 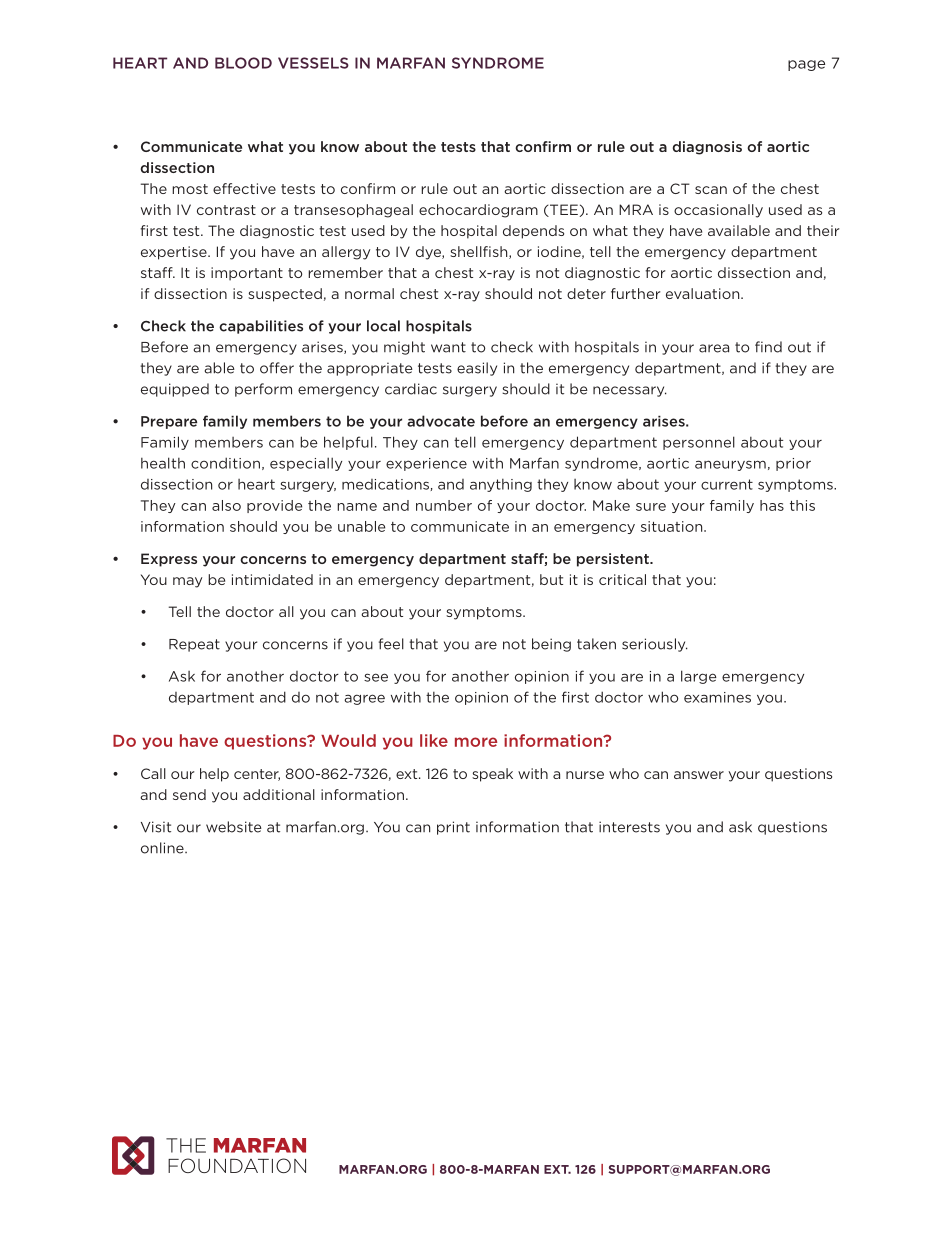 I want to click on page, so click(x=806, y=65).
